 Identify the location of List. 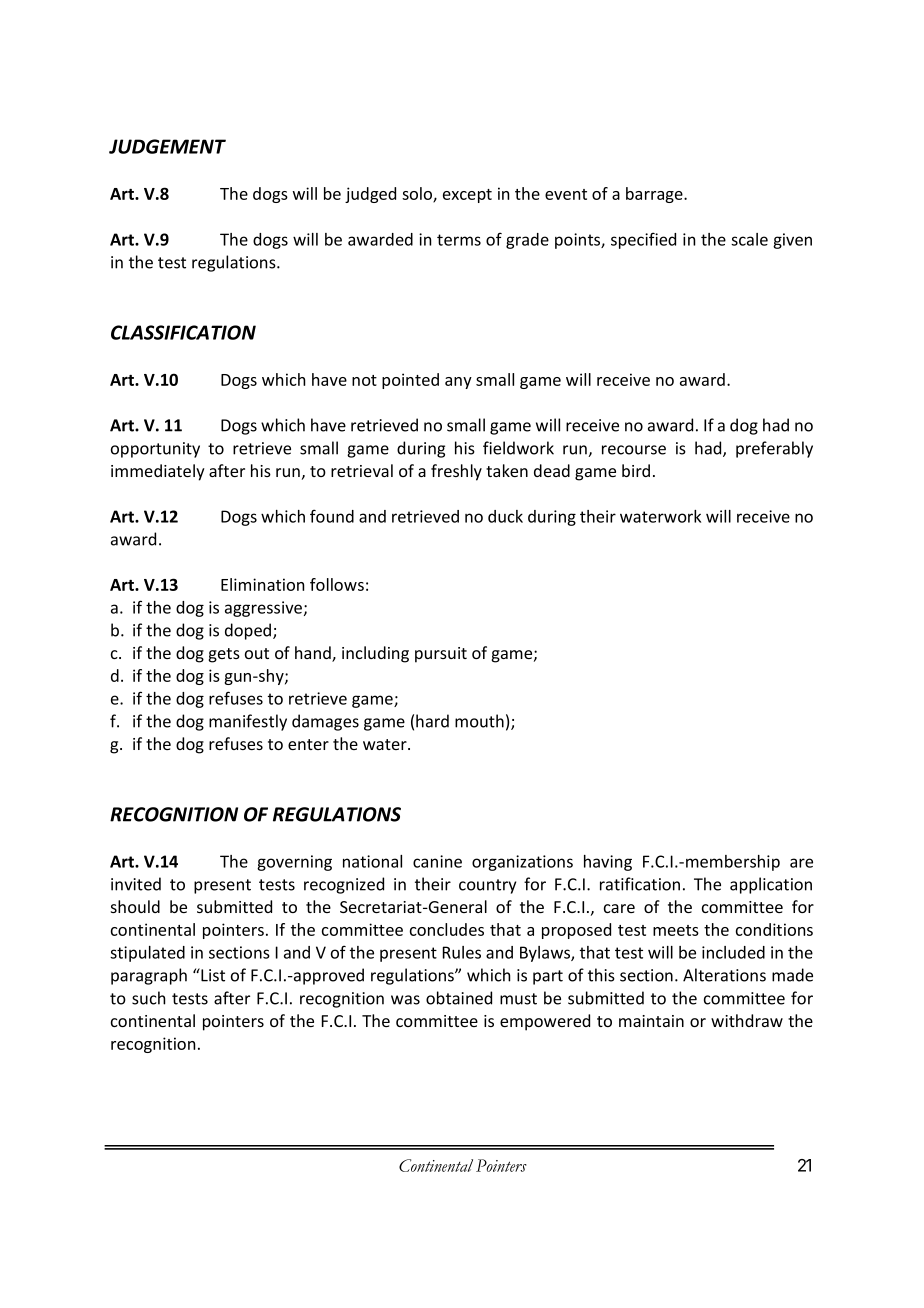
(212, 975).
